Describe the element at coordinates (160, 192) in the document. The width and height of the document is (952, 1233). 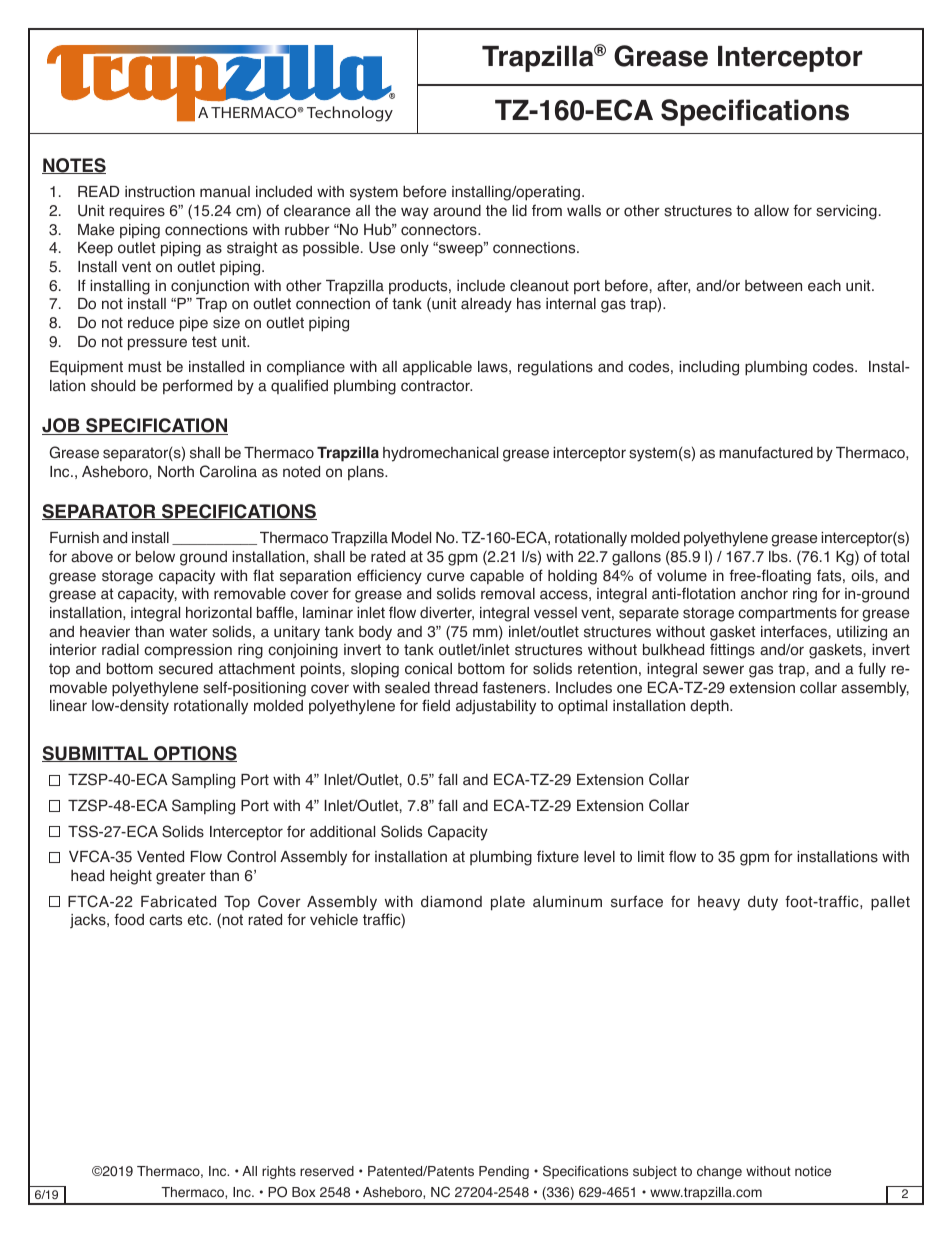
I see `instruction` at that location.
